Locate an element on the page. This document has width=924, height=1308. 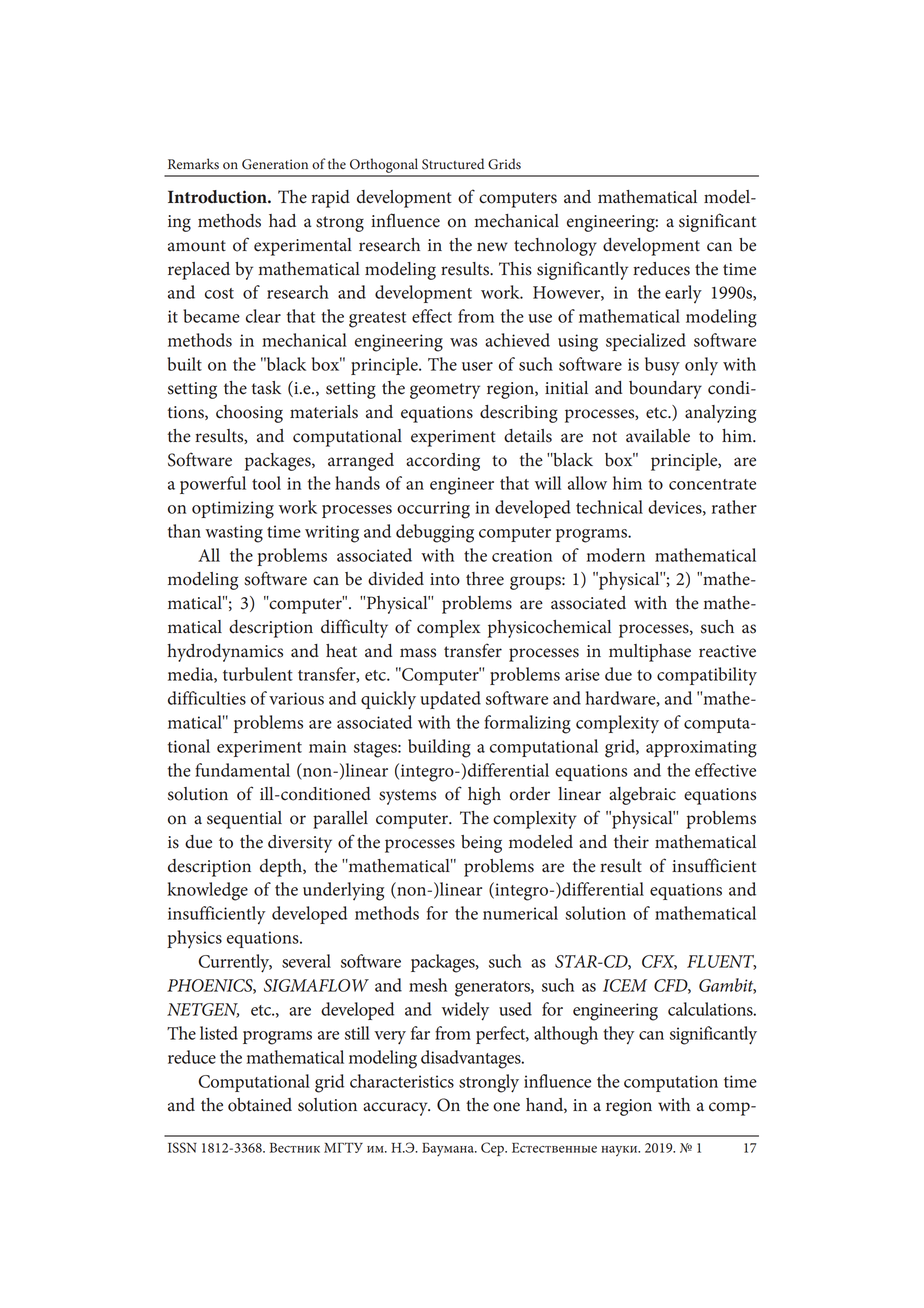
accuracy is located at coordinates (396, 1109).
